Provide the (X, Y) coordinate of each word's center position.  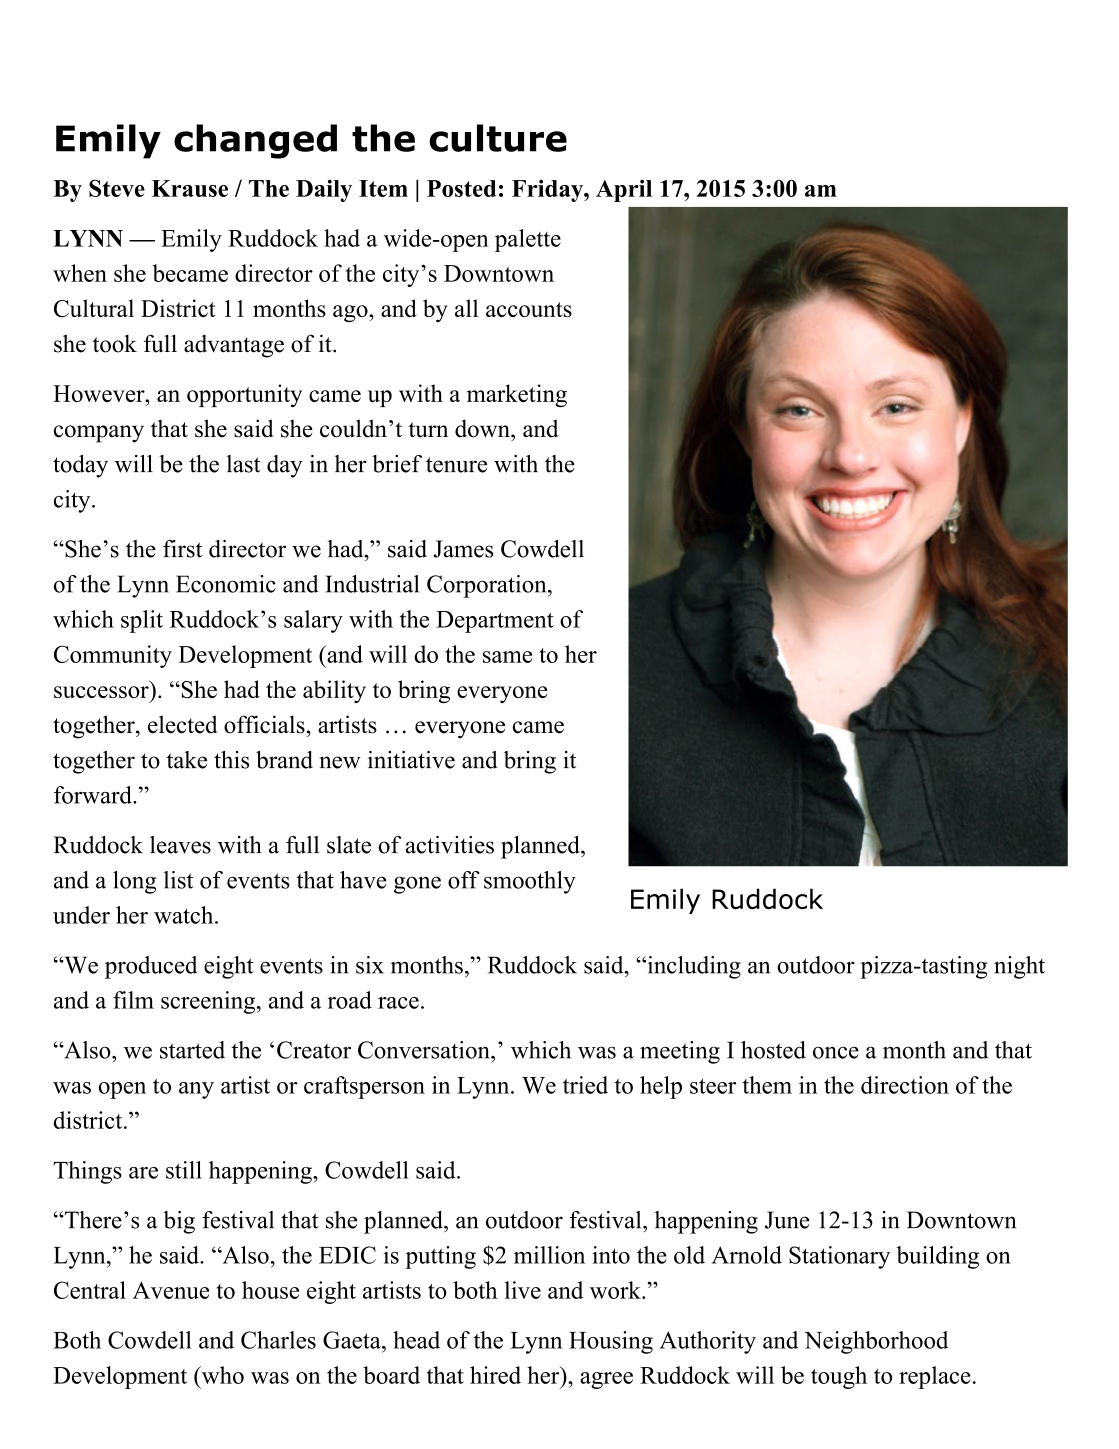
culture (498, 138)
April (624, 190)
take (187, 760)
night (1019, 967)
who (221, 1375)
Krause (190, 188)
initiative (411, 760)
